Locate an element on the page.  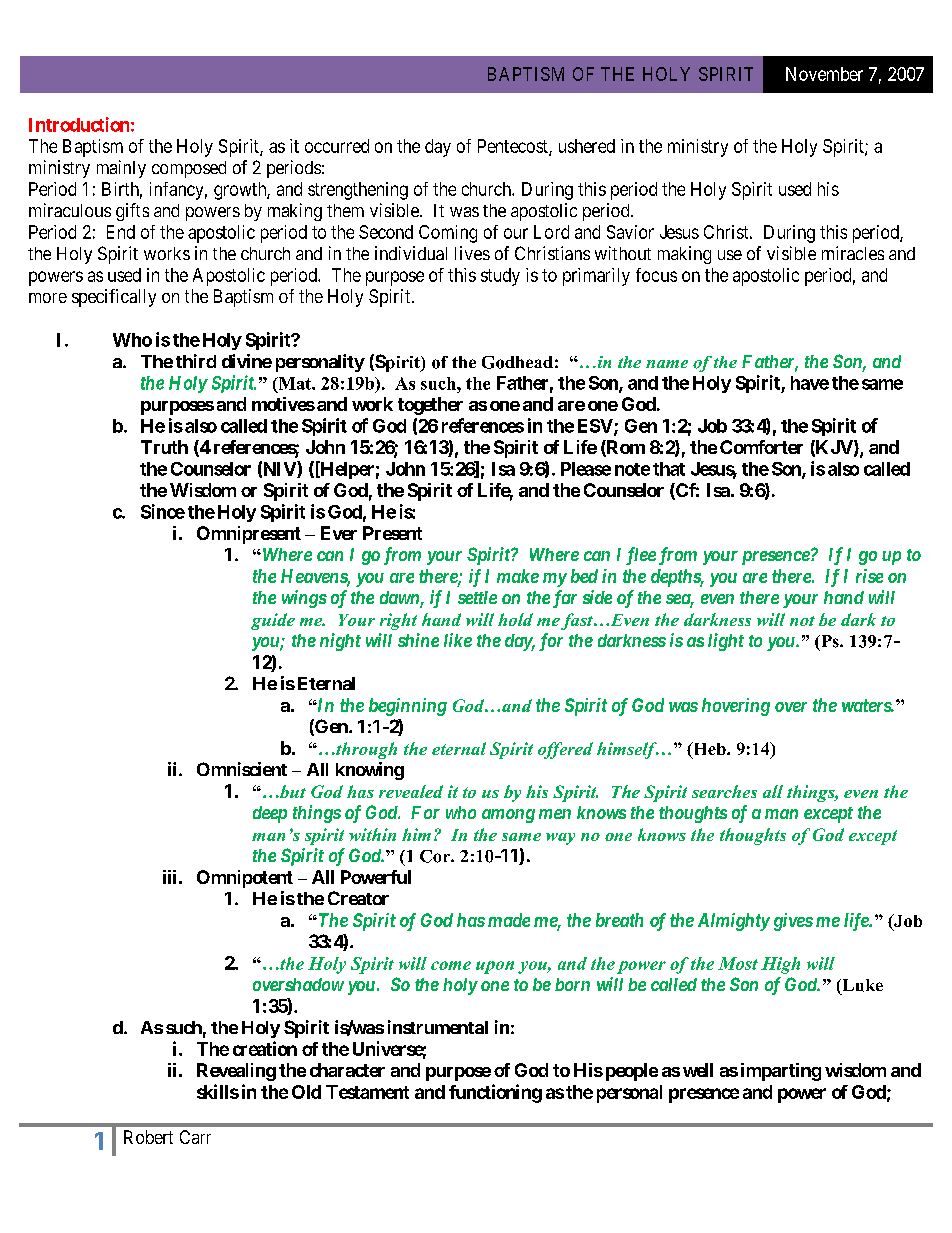
Introduction is located at coordinates (79, 124).
